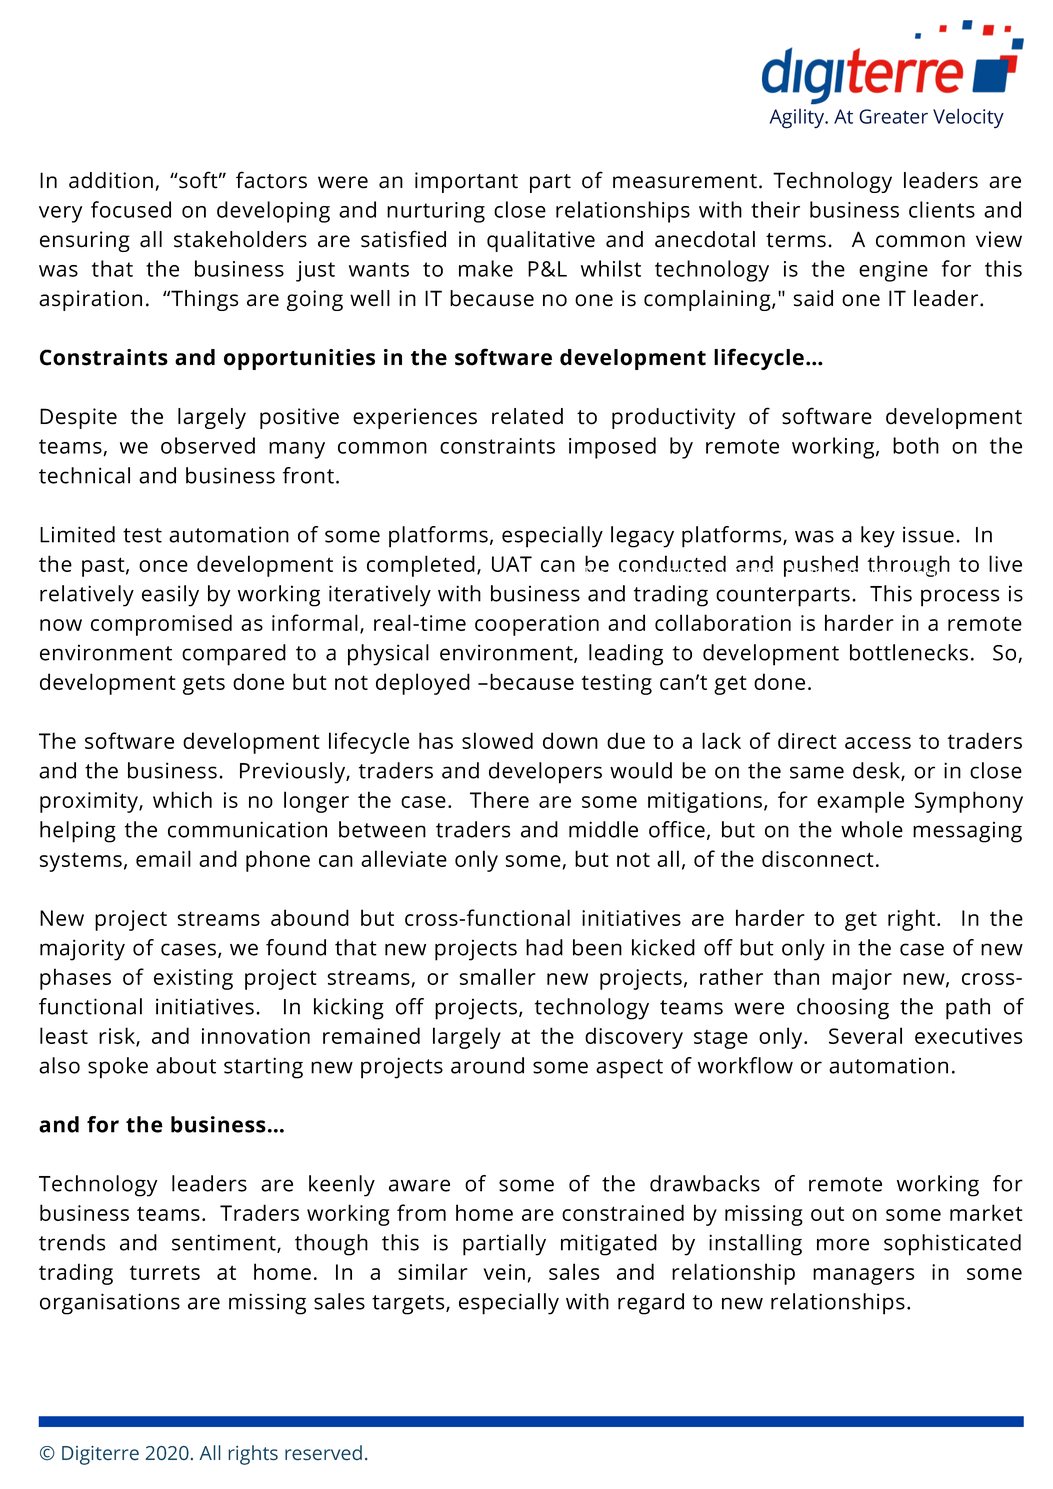  What do you see at coordinates (865, 1035) in the screenshot?
I see `Several` at bounding box center [865, 1035].
